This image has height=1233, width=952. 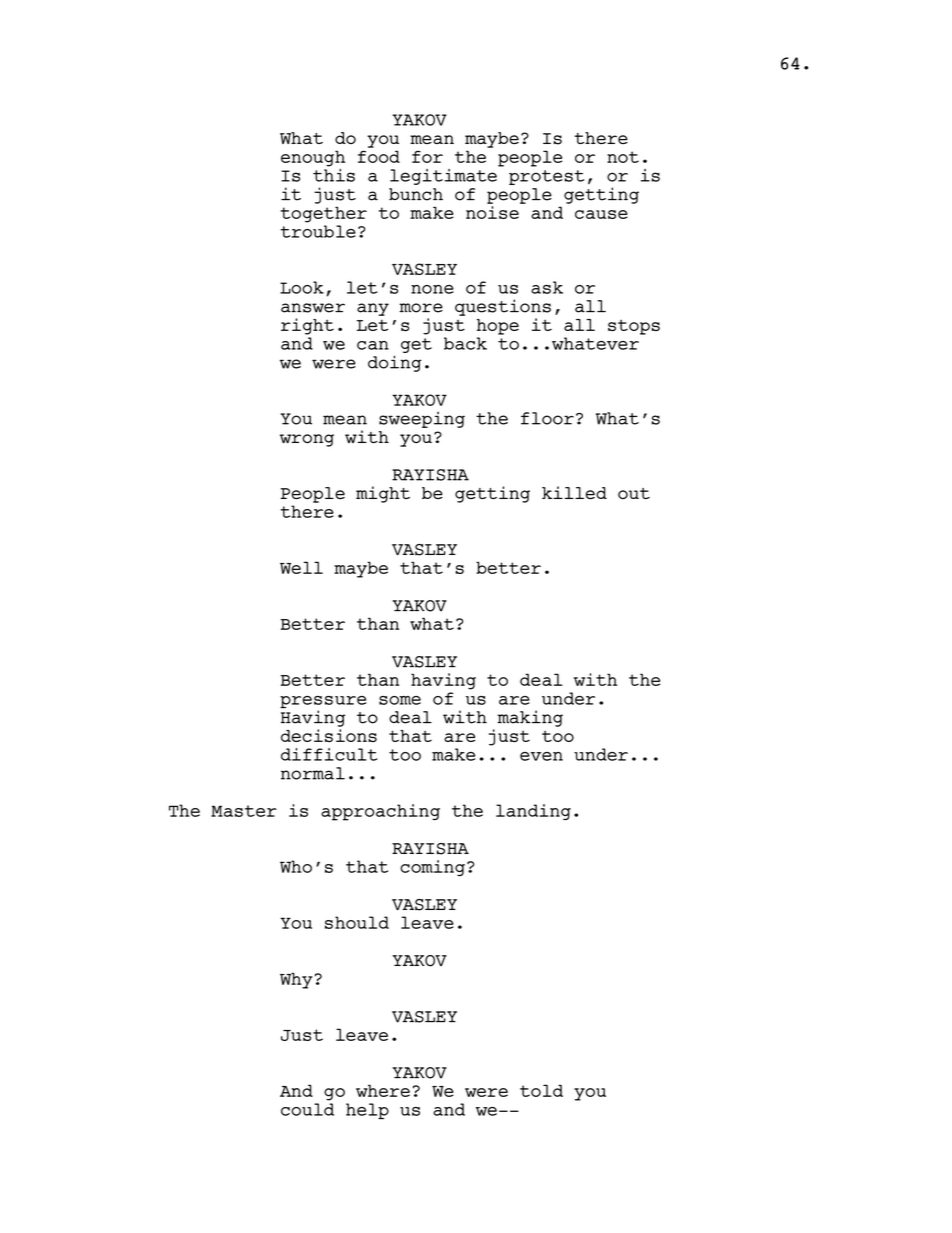 I want to click on killed, so click(x=574, y=492).
